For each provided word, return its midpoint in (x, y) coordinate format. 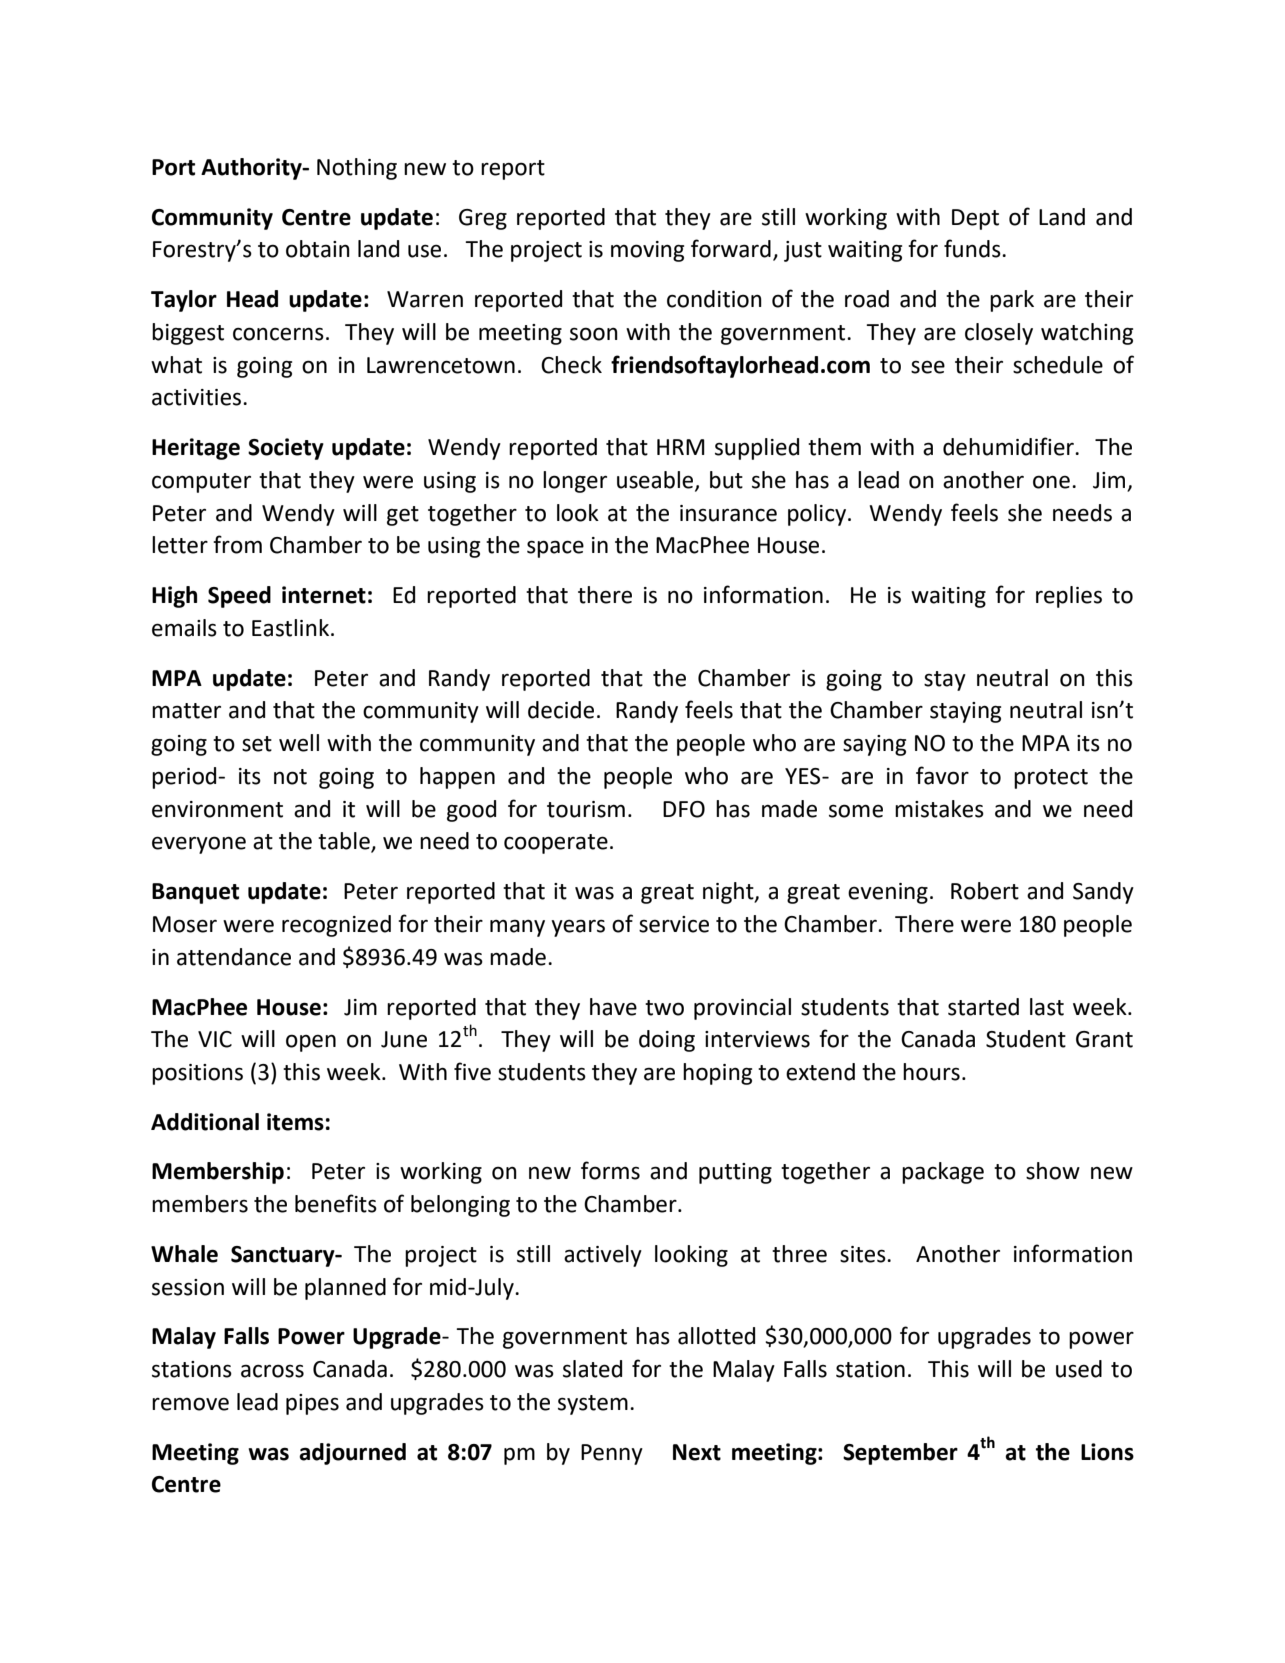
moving (647, 251)
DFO (684, 809)
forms (610, 1170)
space (555, 549)
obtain (318, 249)
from (237, 544)
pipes (312, 1404)
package (943, 1173)
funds (973, 248)
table (345, 842)
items (295, 1122)
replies (1069, 597)
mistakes (939, 809)
